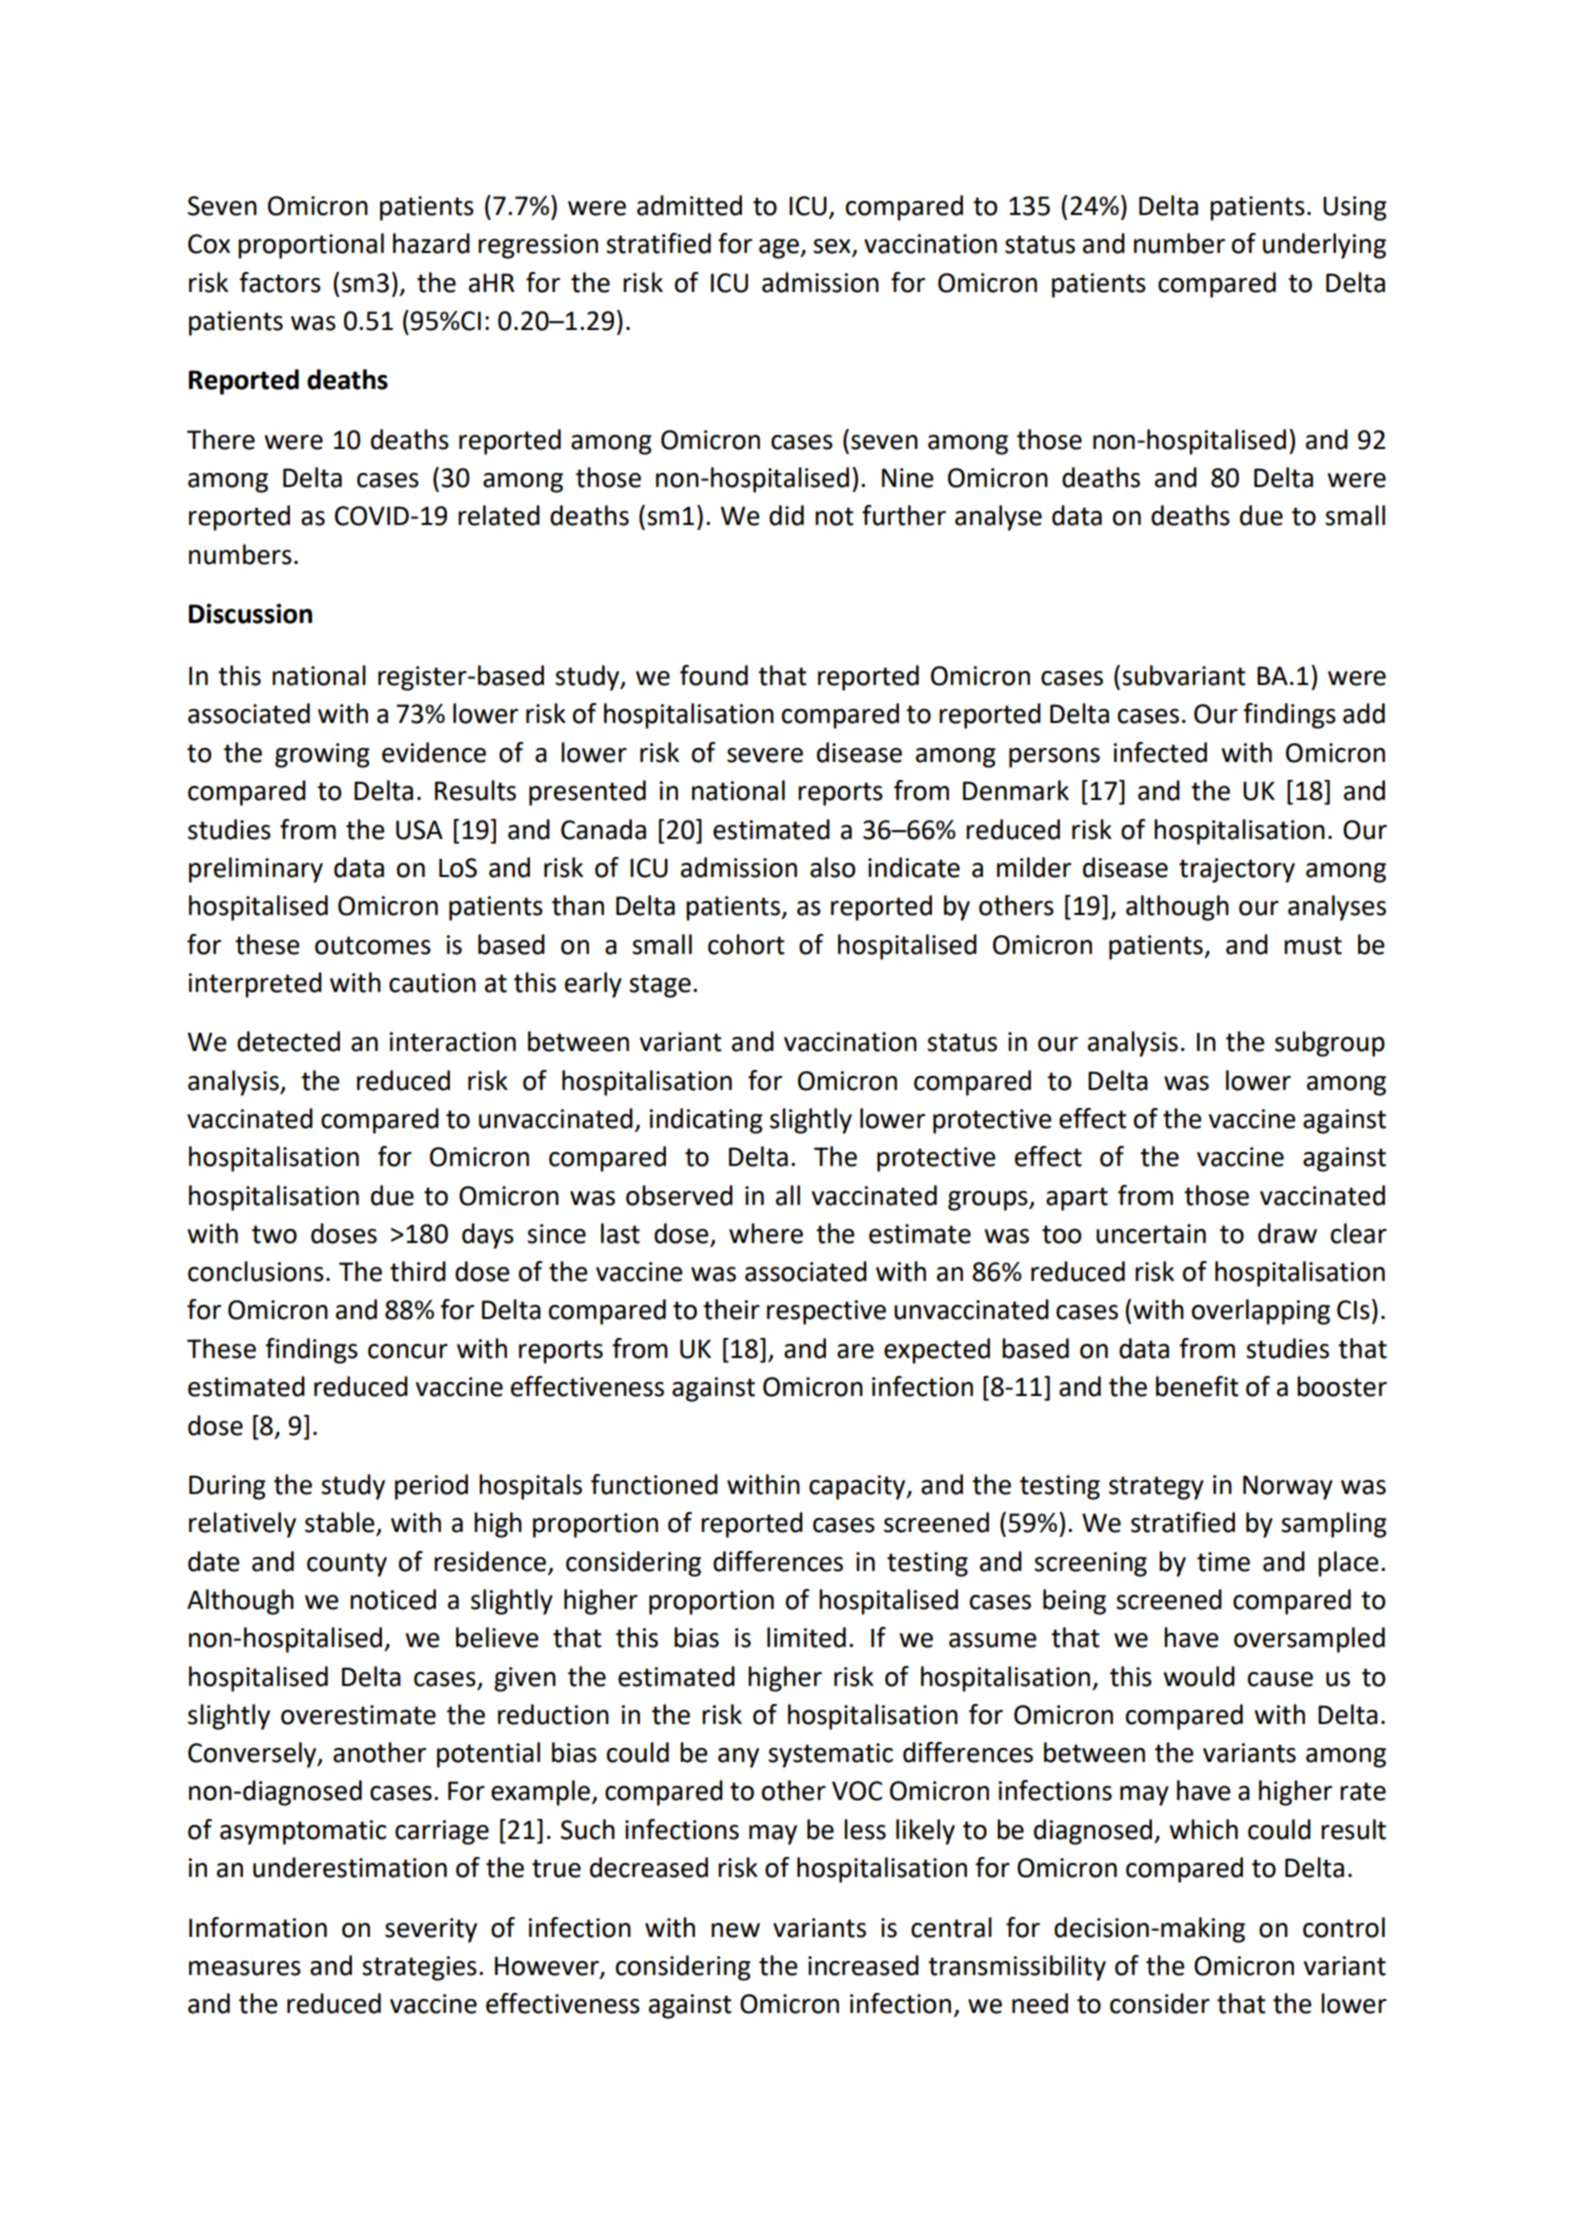  I want to click on detected, so click(288, 1041).
